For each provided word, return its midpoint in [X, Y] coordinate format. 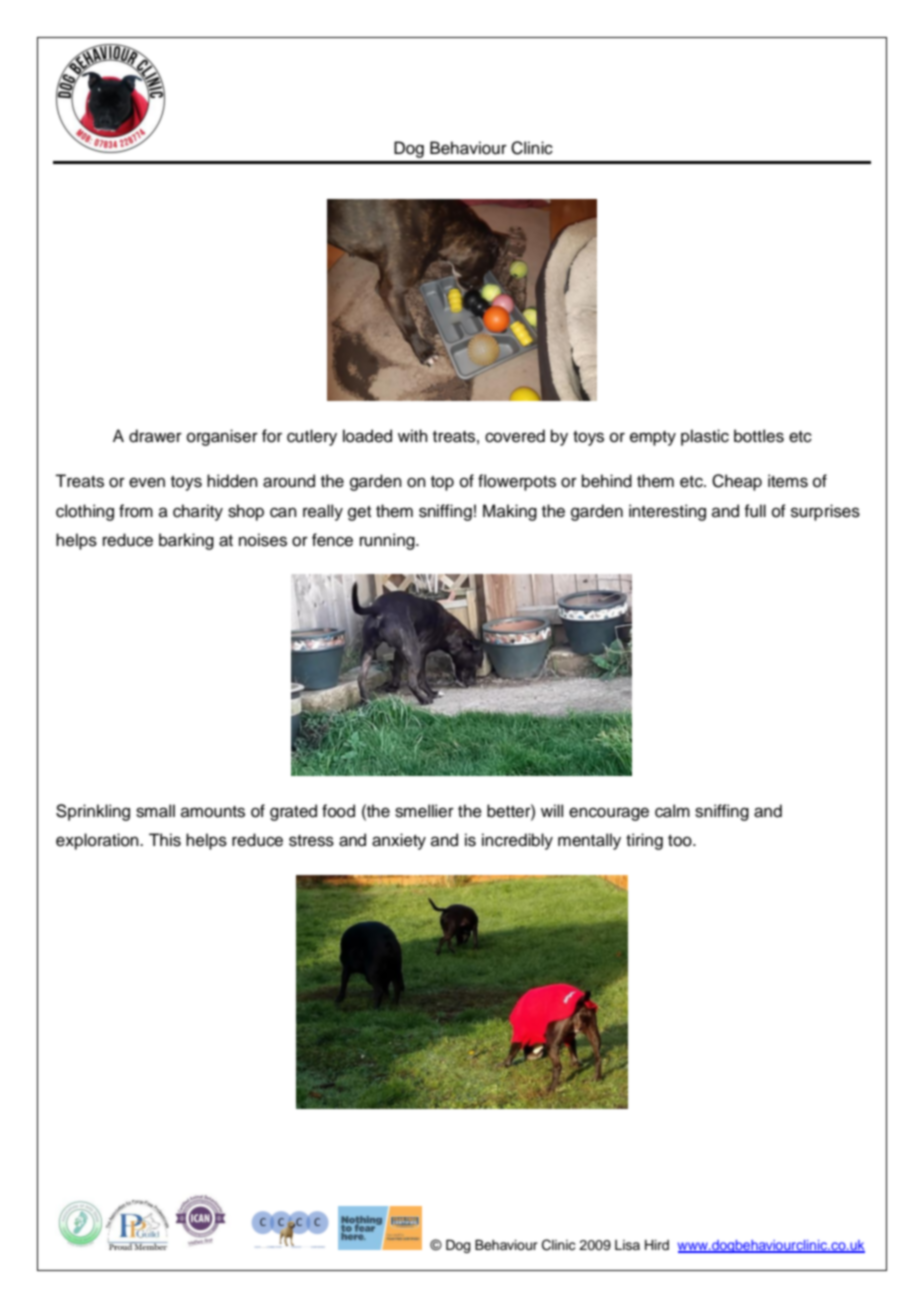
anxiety [399, 841]
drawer [155, 436]
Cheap [737, 482]
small [155, 811]
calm [672, 811]
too [681, 841]
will [552, 810]
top [442, 483]
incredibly [517, 841]
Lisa [627, 1245]
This [165, 840]
